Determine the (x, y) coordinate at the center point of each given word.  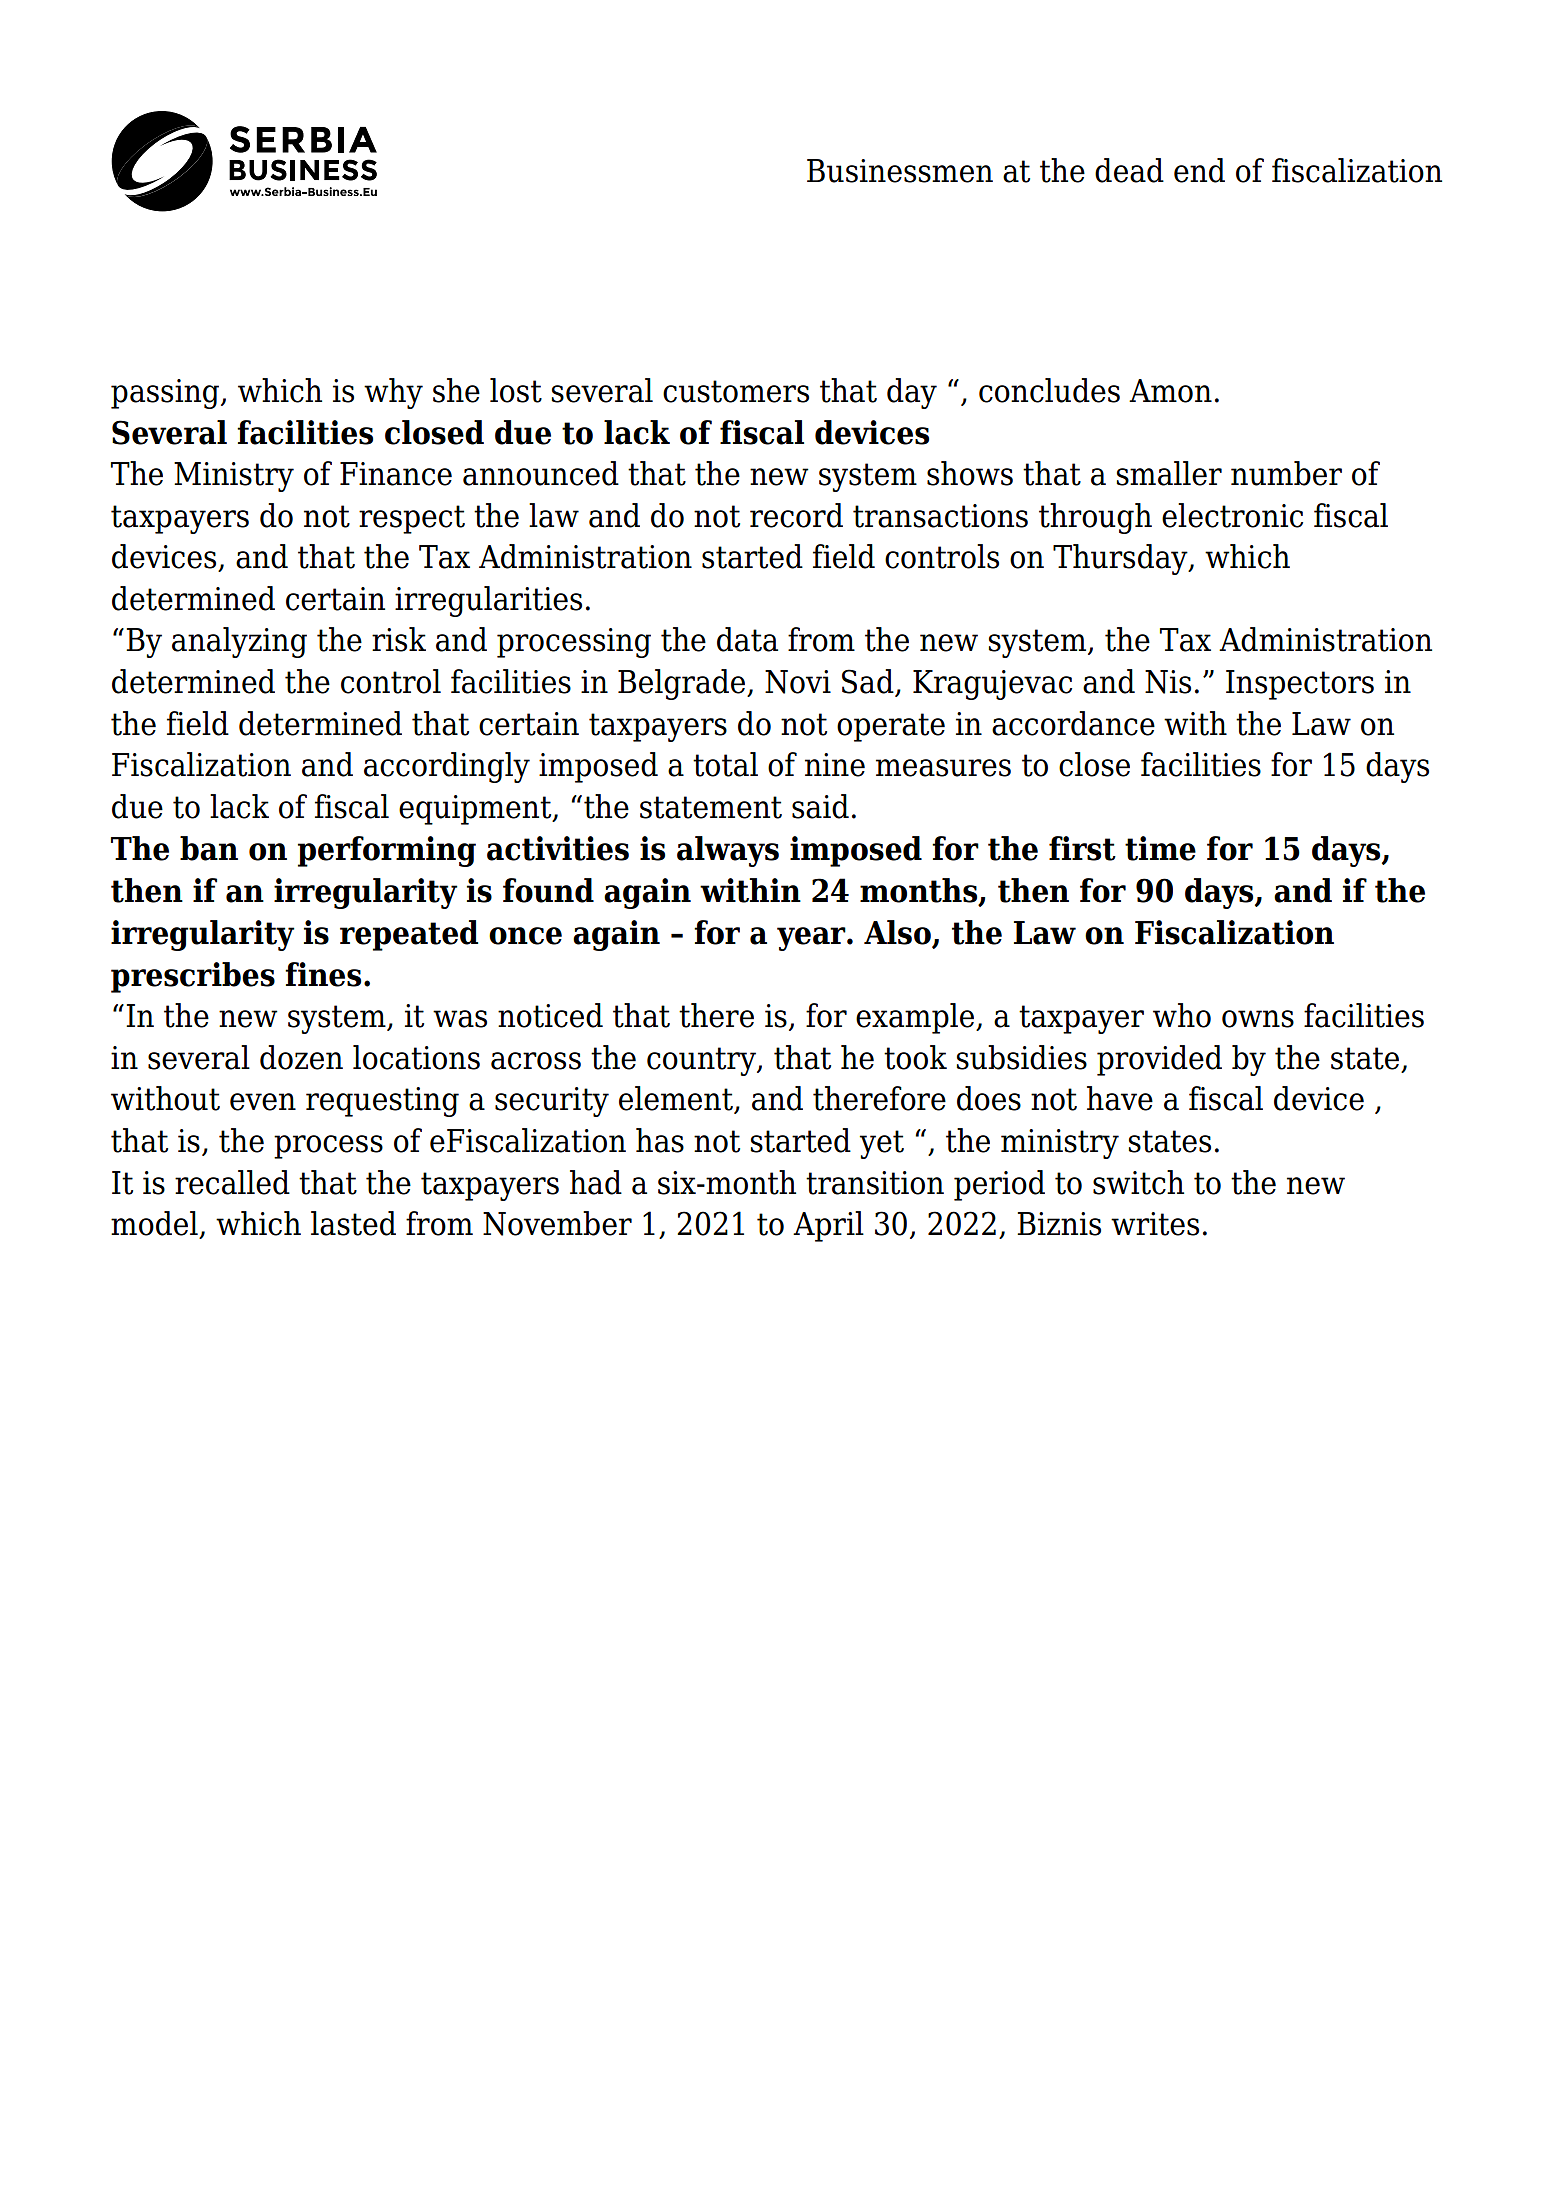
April (828, 1226)
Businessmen (900, 171)
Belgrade (683, 684)
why (393, 393)
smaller (1169, 473)
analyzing (239, 642)
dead (1129, 170)
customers (736, 391)
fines (323, 974)
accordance (1073, 723)
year (812, 939)
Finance (396, 474)
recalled (232, 1182)
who (1182, 1015)
